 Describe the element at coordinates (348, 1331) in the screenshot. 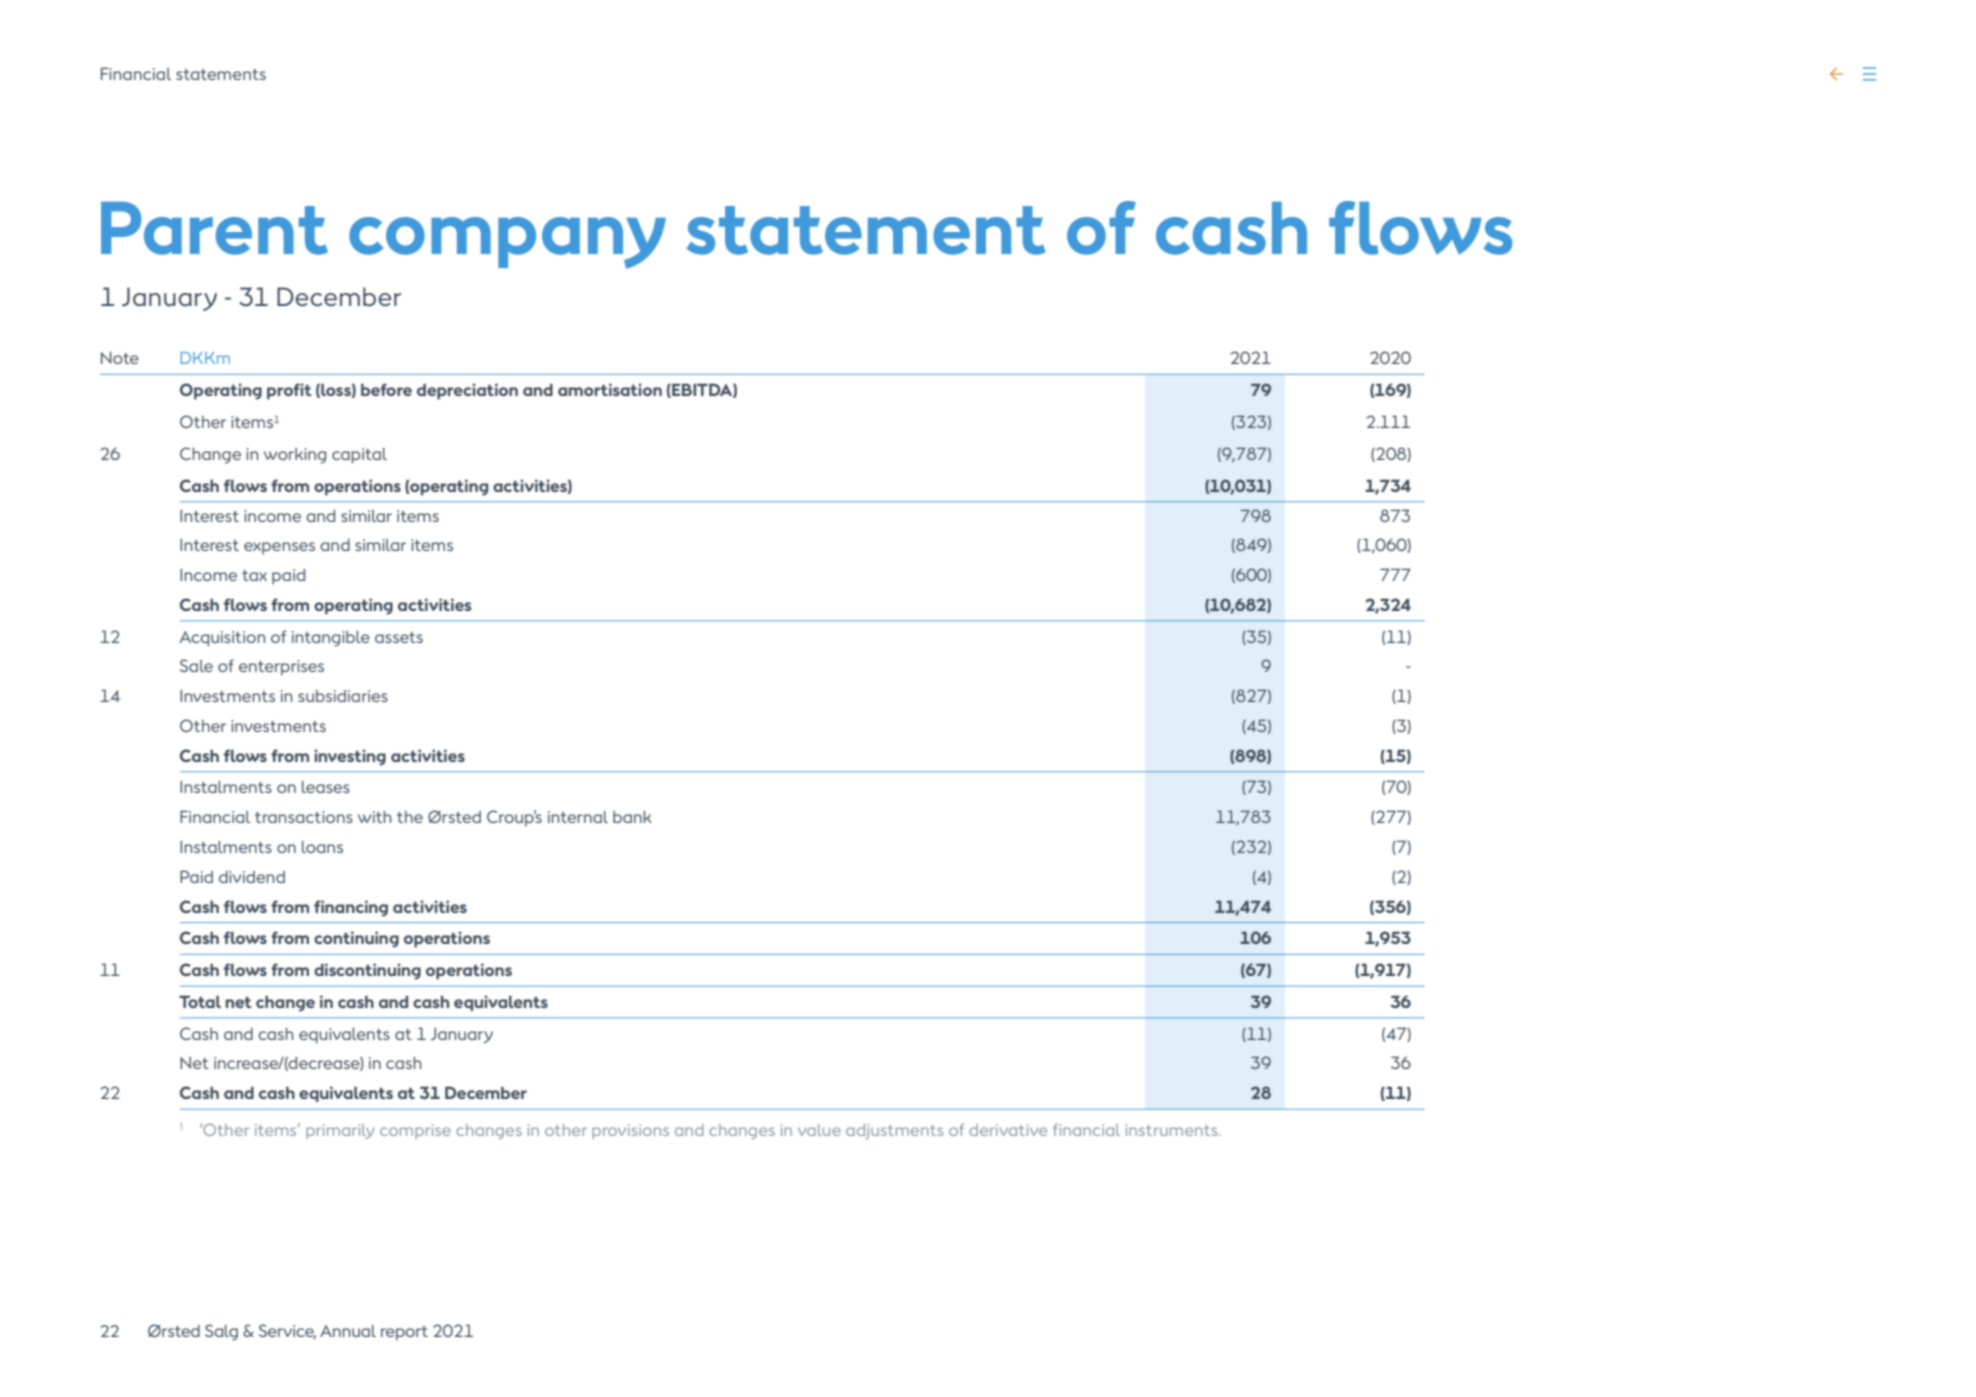

I see `Annual` at that location.
